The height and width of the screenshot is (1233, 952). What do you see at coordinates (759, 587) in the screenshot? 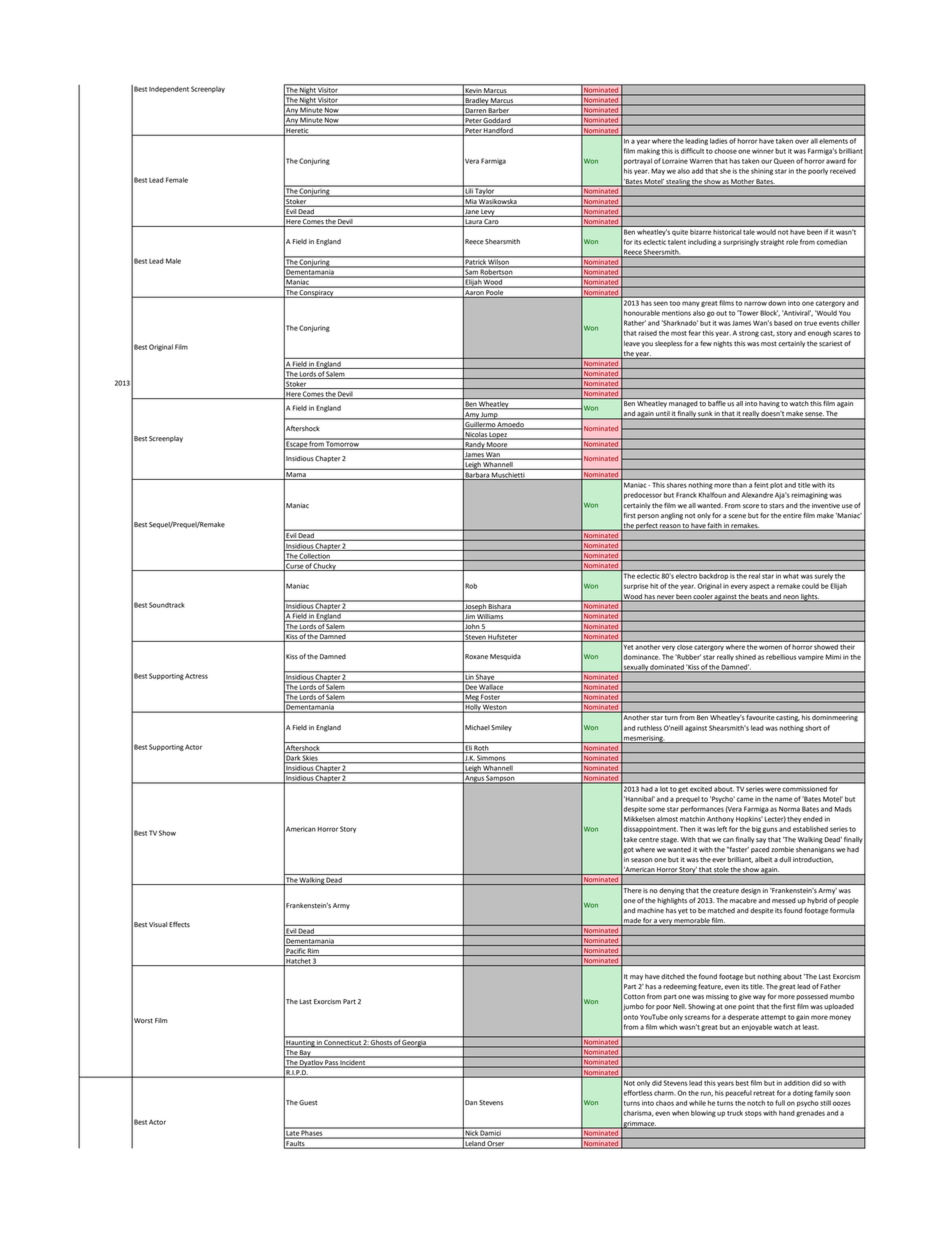
I see `aspect` at bounding box center [759, 587].
